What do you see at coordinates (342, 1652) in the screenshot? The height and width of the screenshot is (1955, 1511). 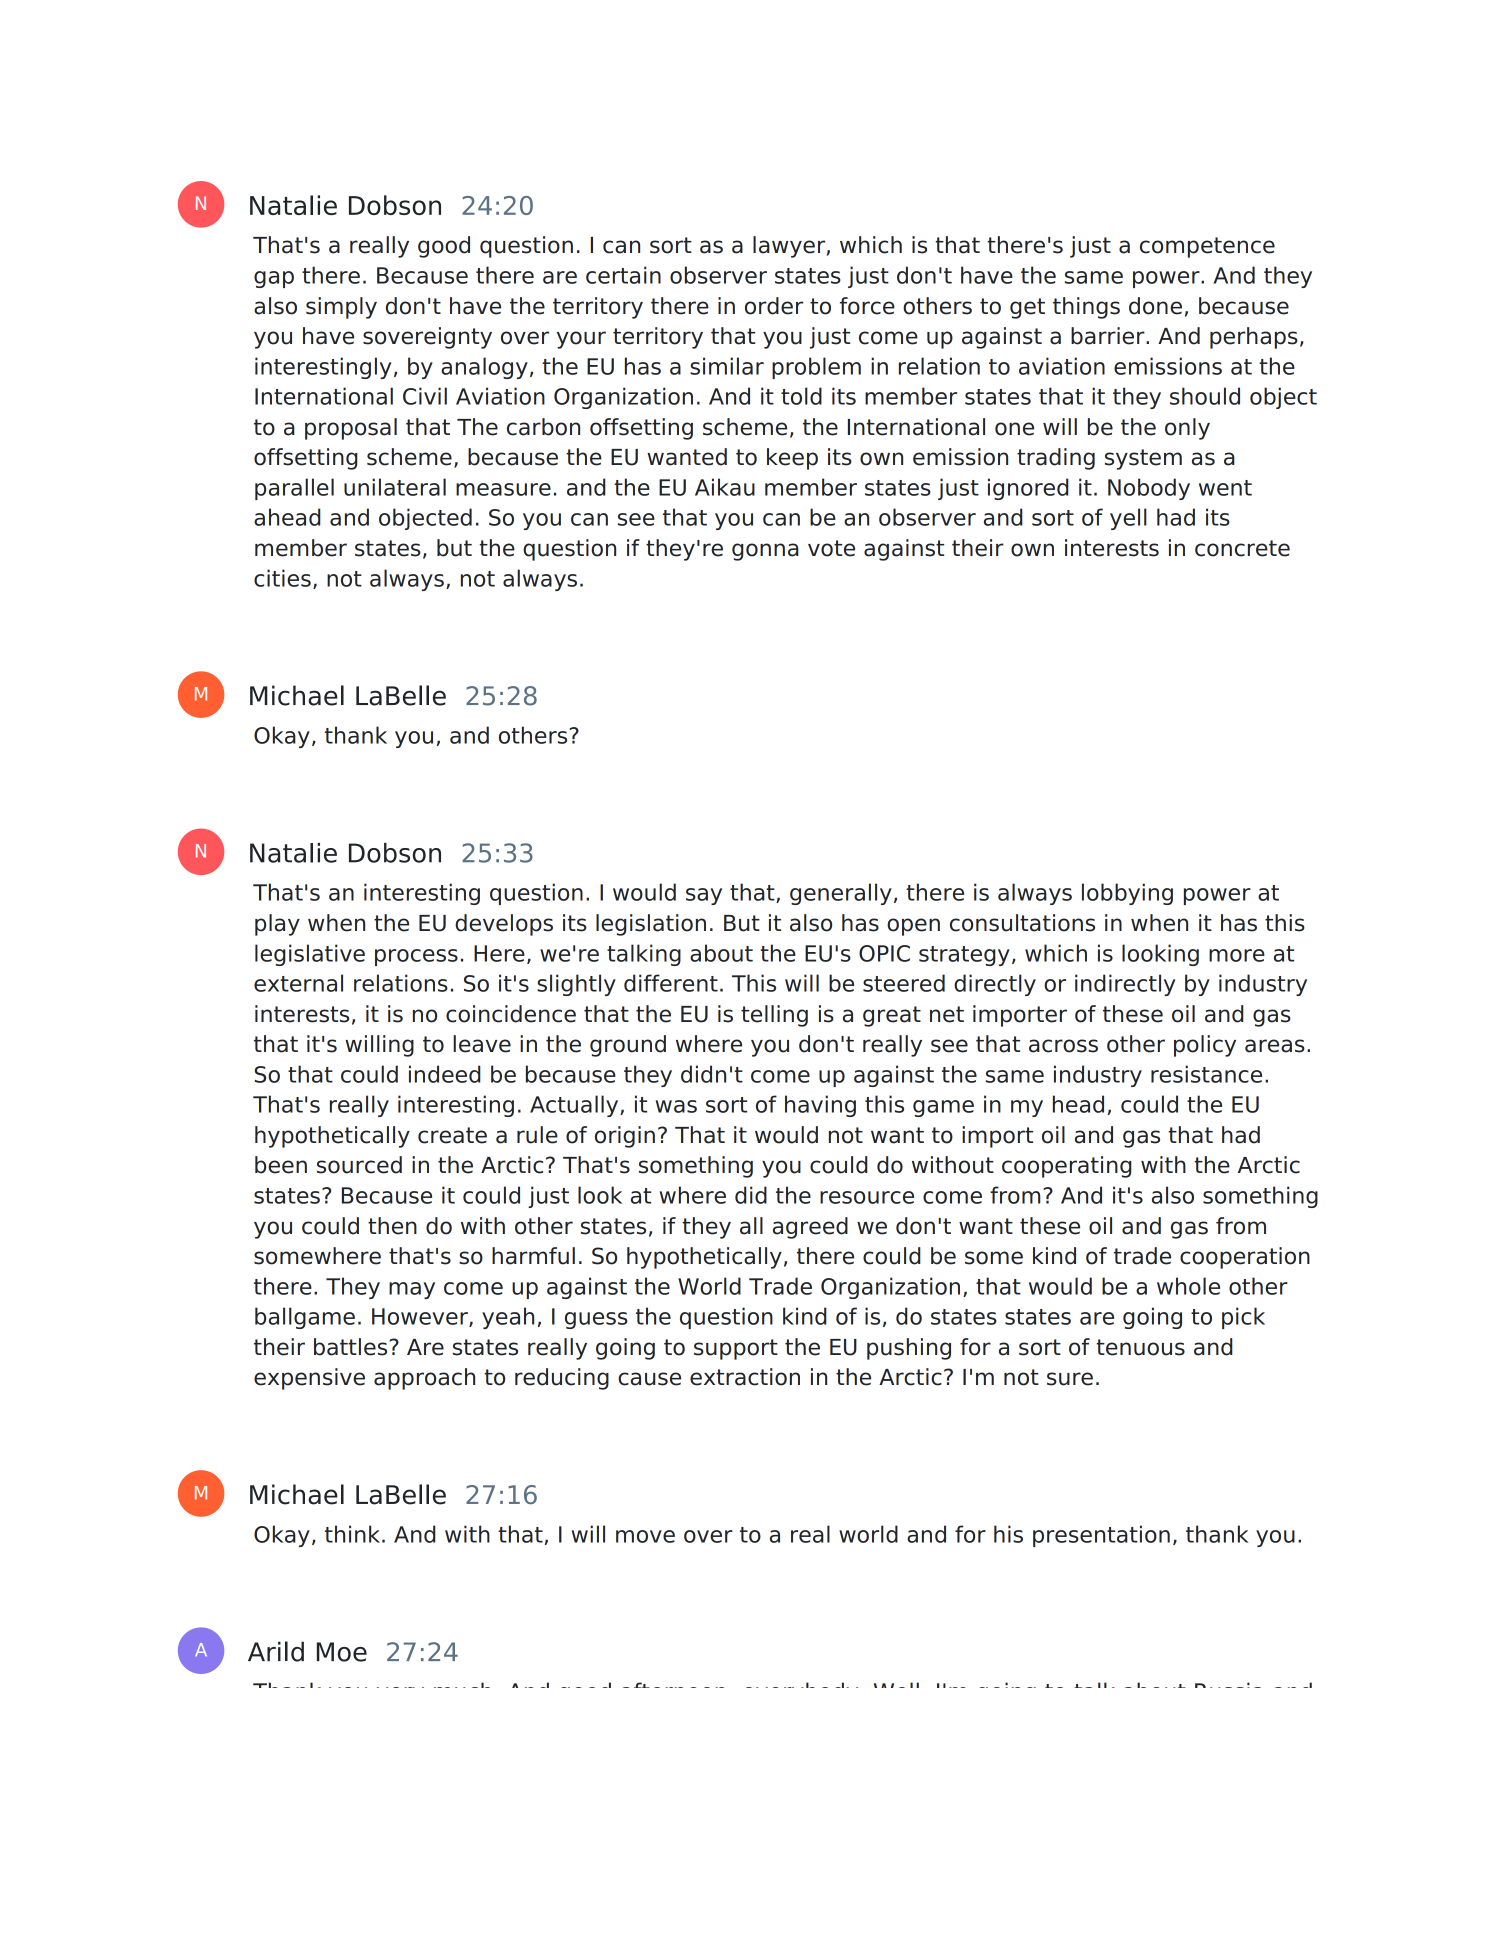 I see `Moe` at bounding box center [342, 1652].
